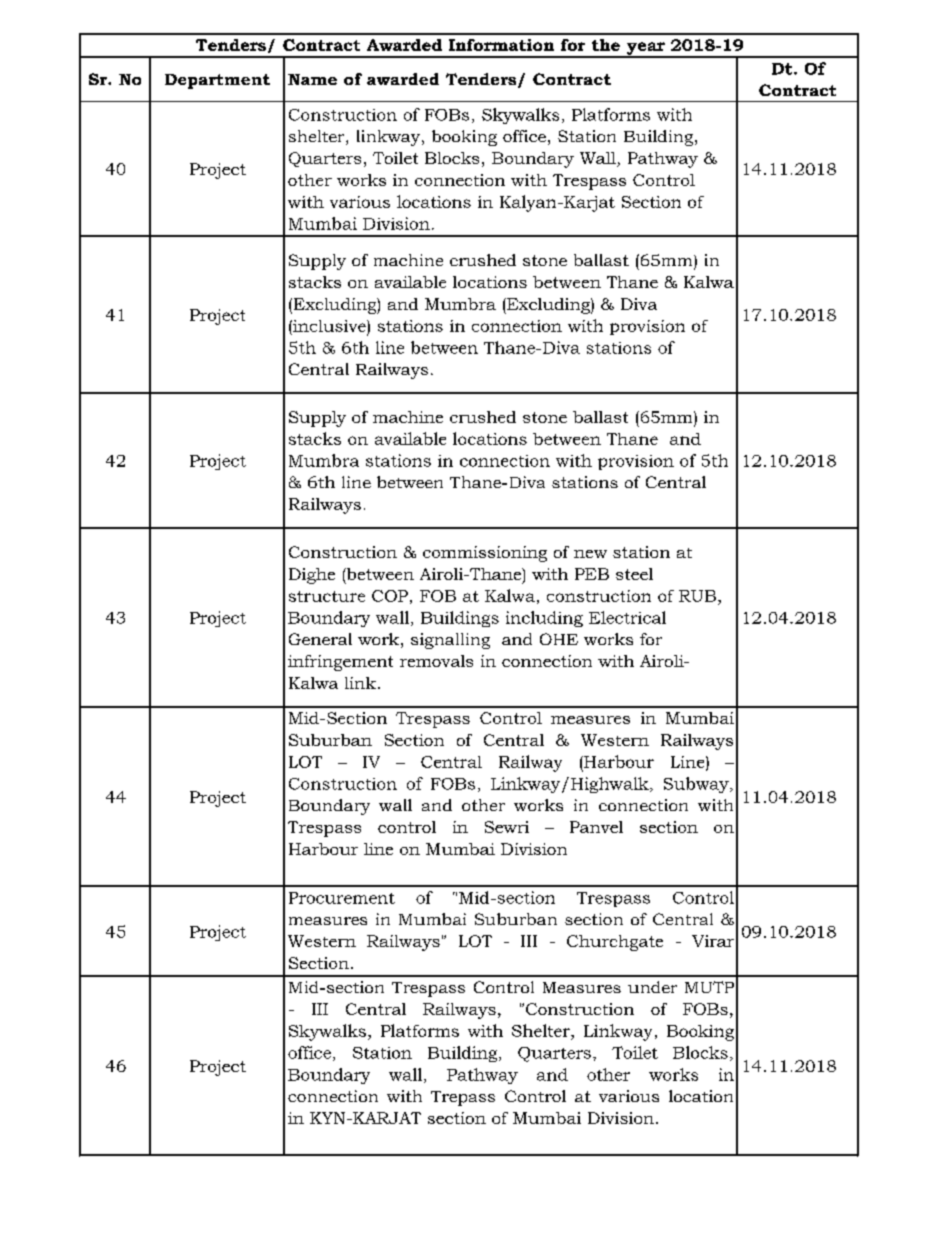 Image resolution: width=952 pixels, height=1233 pixels. What do you see at coordinates (697, 785) in the screenshot?
I see `Subway` at bounding box center [697, 785].
